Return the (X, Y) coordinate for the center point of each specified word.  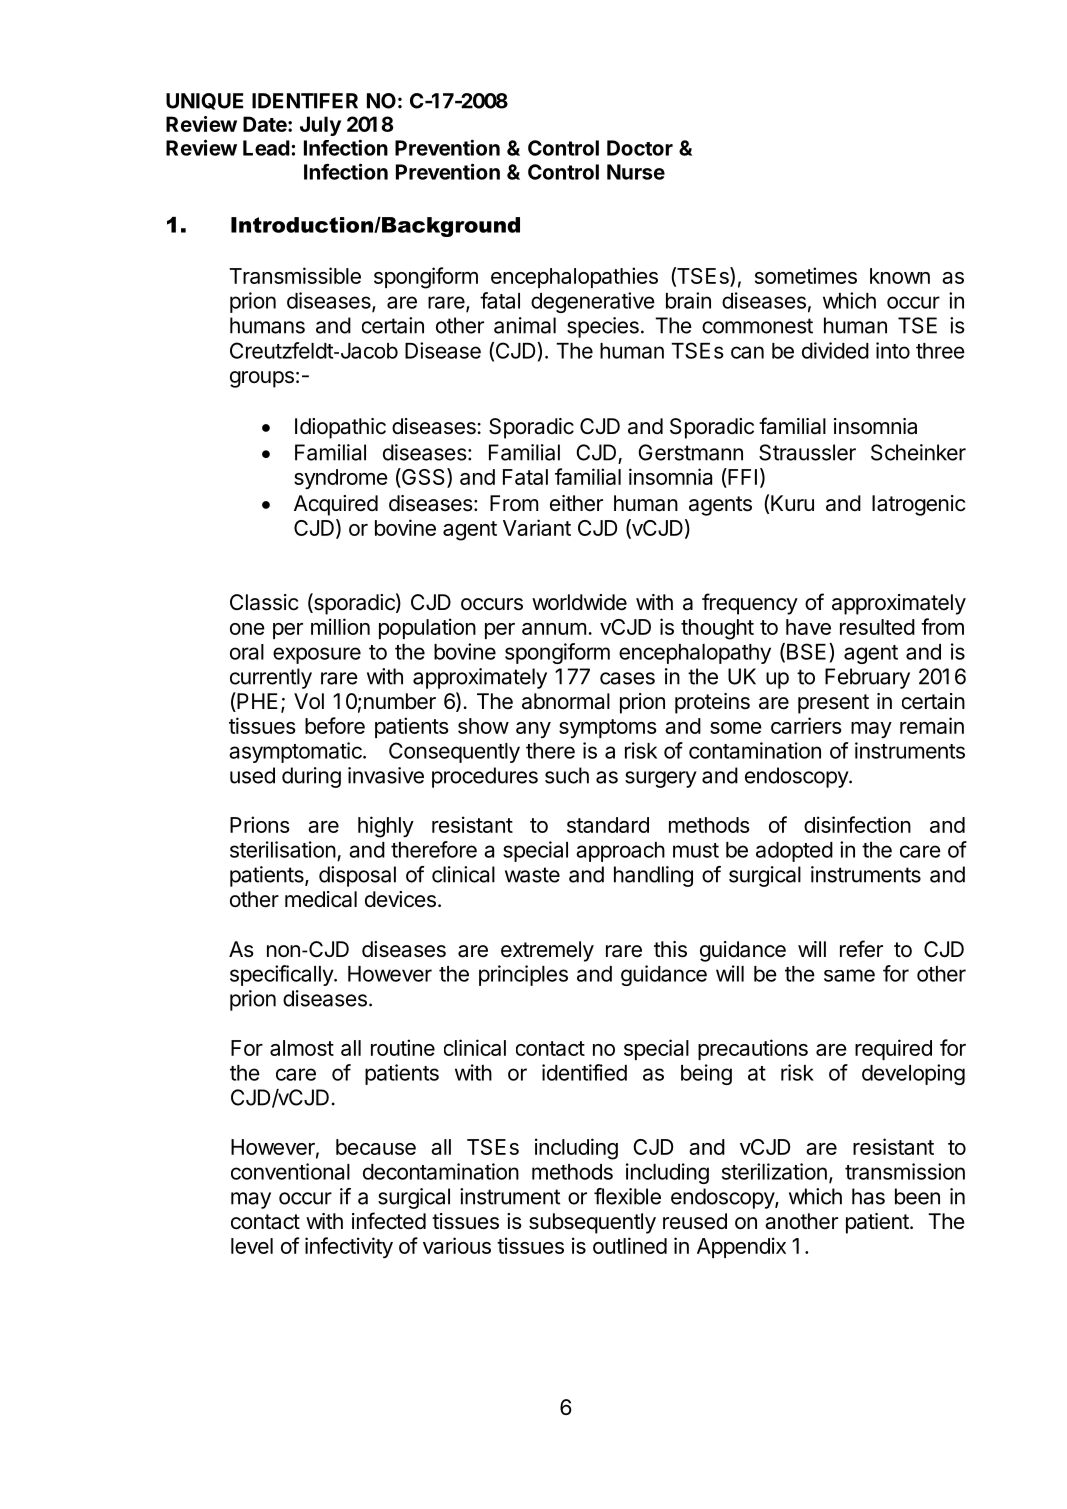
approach (620, 852)
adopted (794, 852)
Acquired (336, 505)
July (320, 126)
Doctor (640, 148)
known (900, 276)
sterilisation (283, 849)
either (576, 503)
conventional (290, 1171)
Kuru (792, 503)
